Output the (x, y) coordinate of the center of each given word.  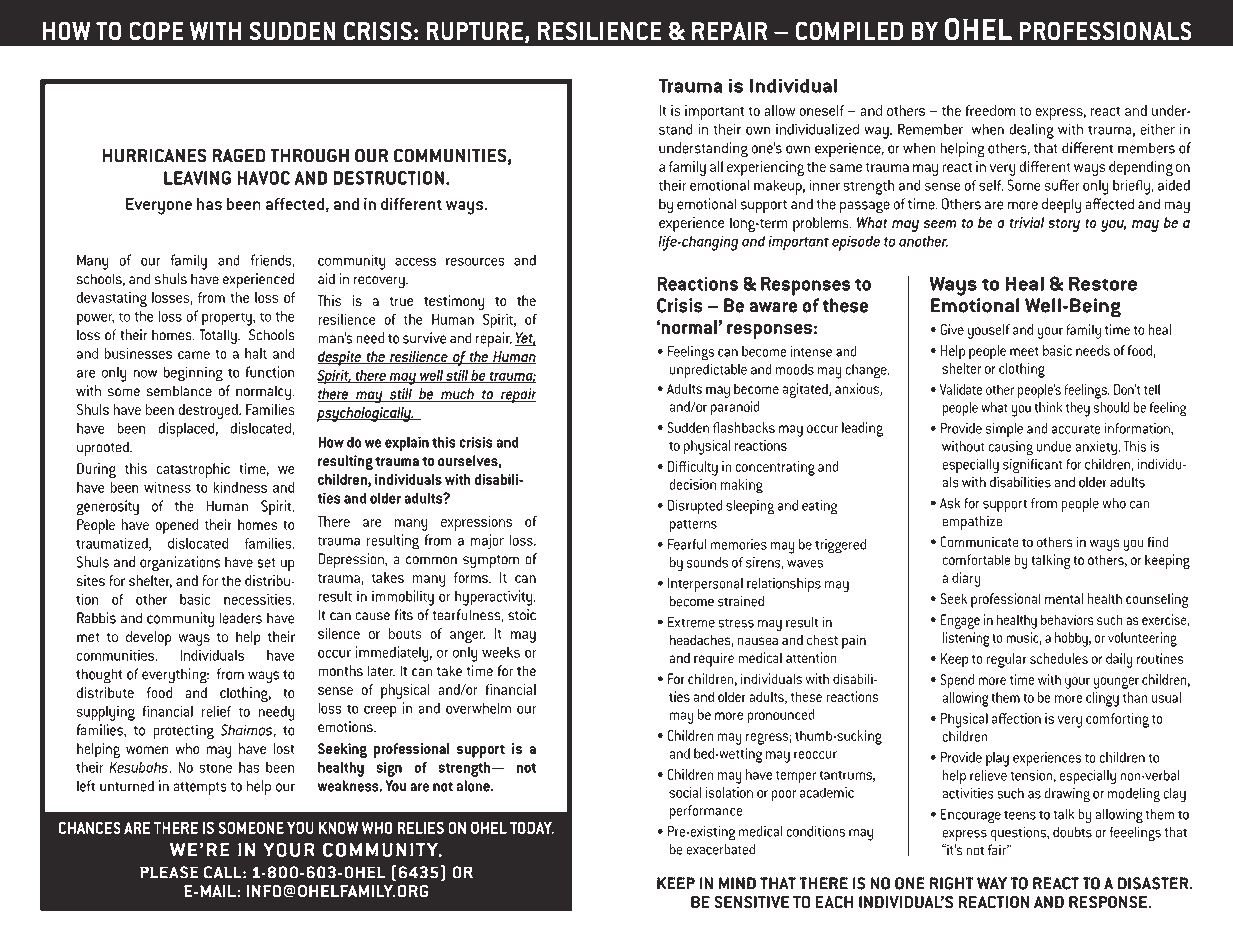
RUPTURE (474, 31)
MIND (737, 883)
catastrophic (193, 470)
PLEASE (169, 872)
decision (692, 484)
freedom (990, 110)
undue (1054, 446)
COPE (156, 31)
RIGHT (952, 883)
